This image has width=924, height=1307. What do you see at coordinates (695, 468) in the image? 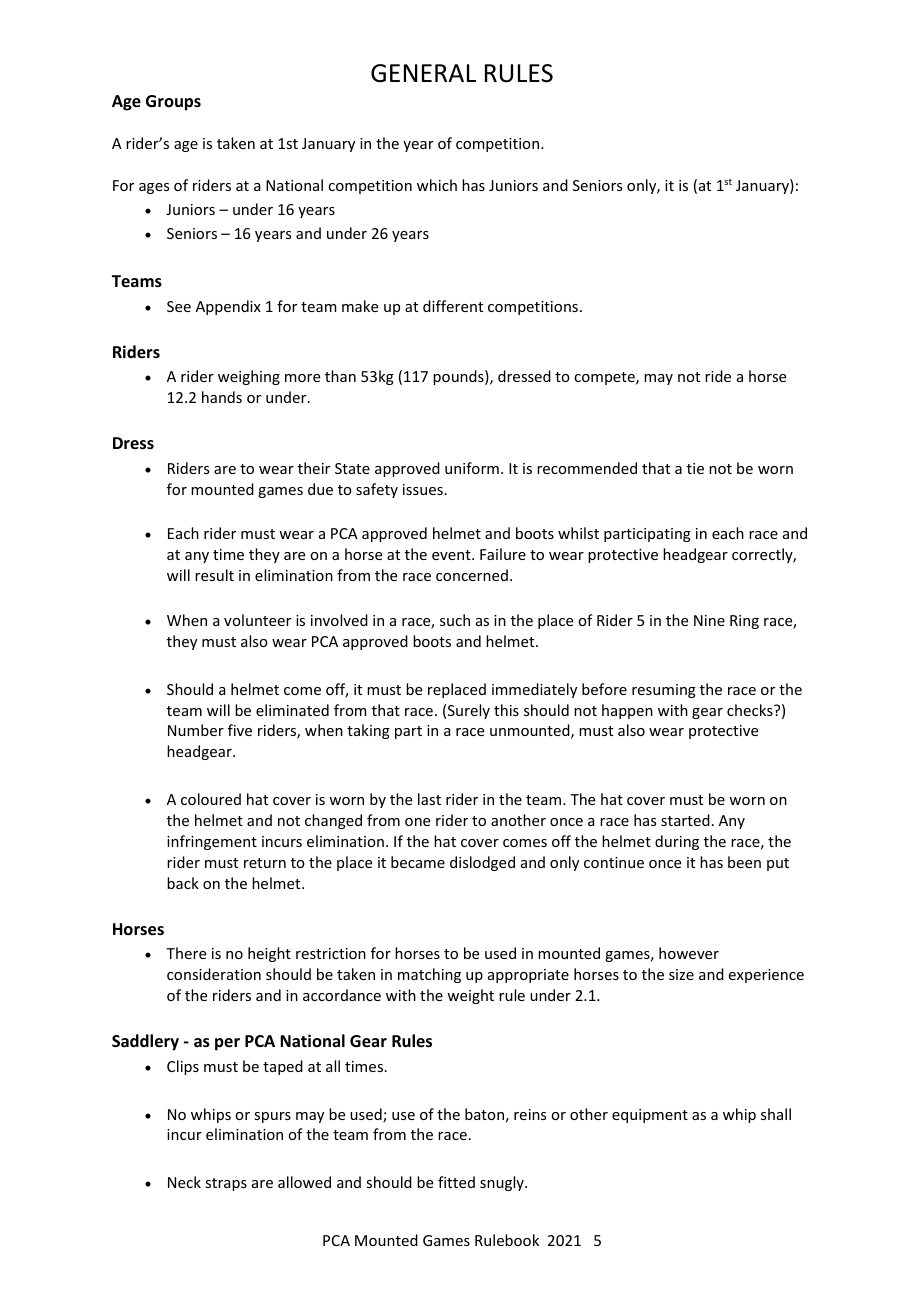
I see `tie` at bounding box center [695, 468].
